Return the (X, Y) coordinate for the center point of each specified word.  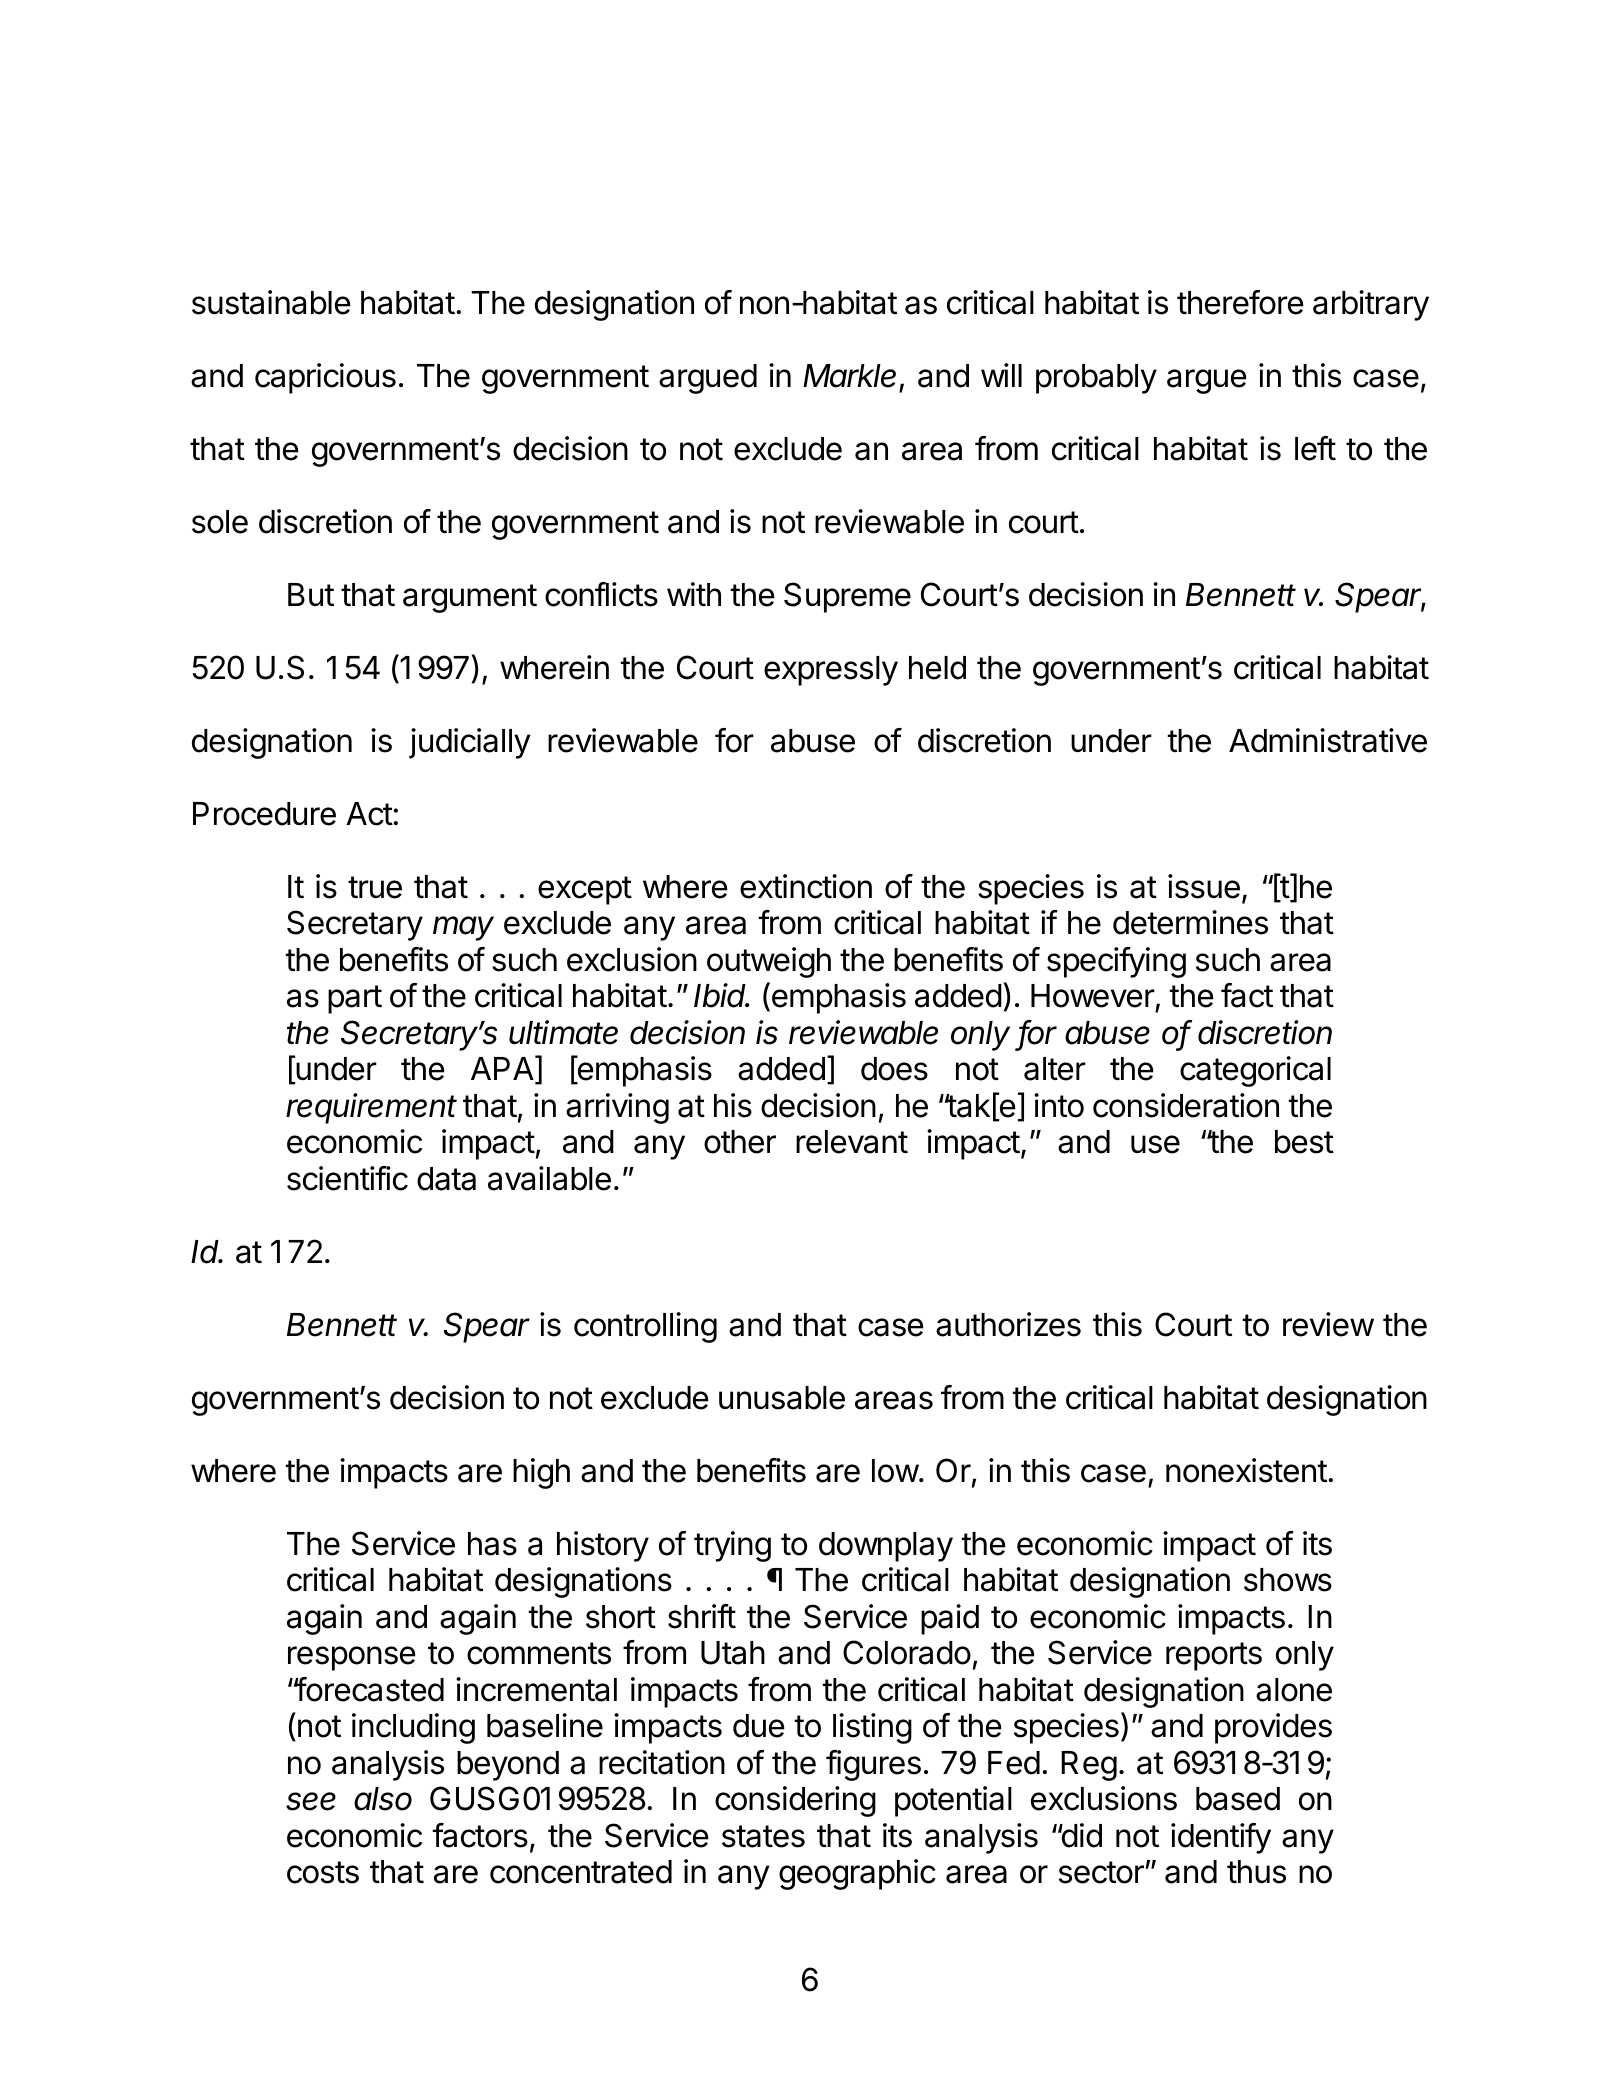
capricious (325, 378)
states (763, 1836)
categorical (1255, 1071)
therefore (1240, 302)
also (383, 1799)
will (1001, 375)
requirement (371, 1108)
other (740, 1142)
